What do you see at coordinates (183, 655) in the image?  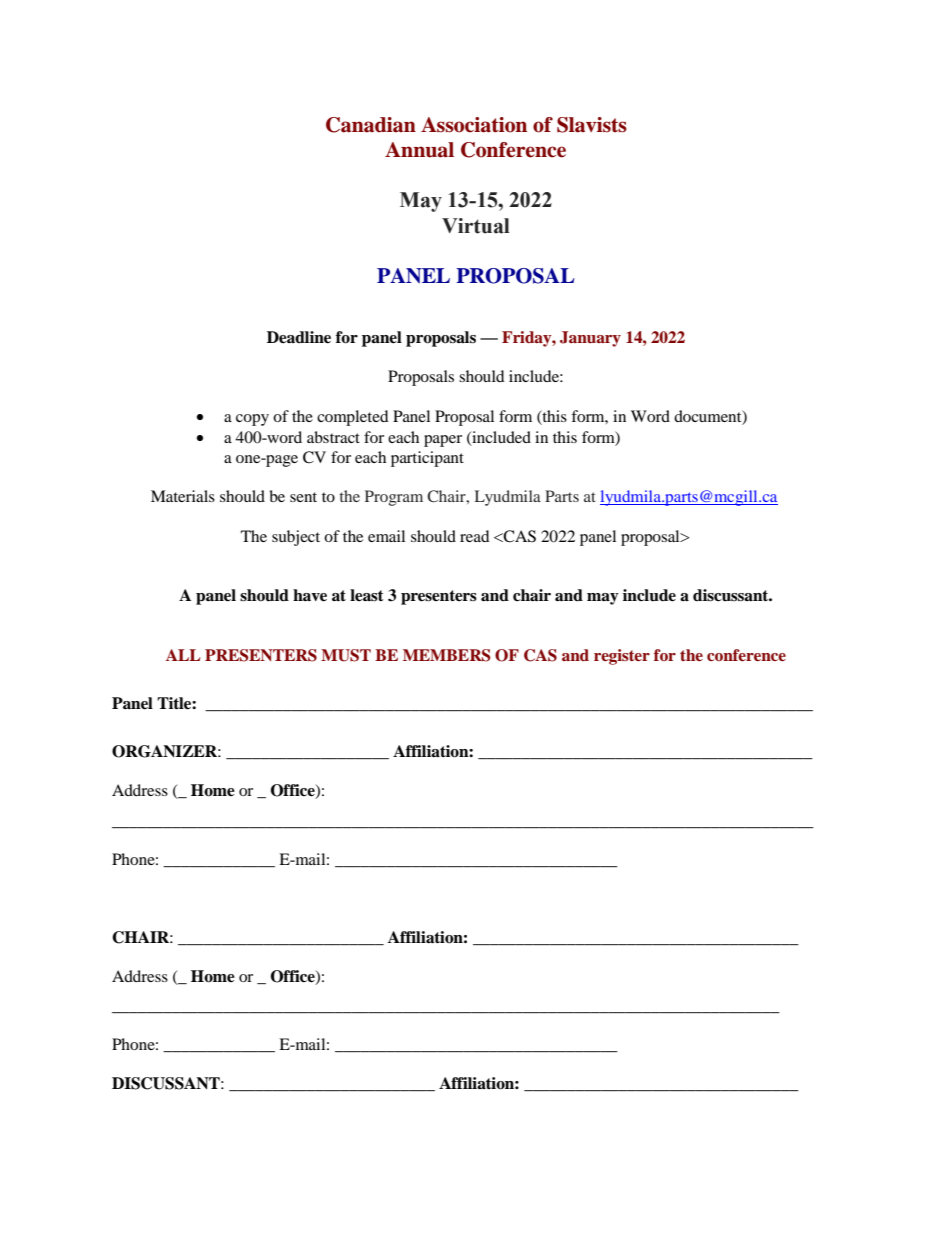 I see `ALL` at bounding box center [183, 655].
